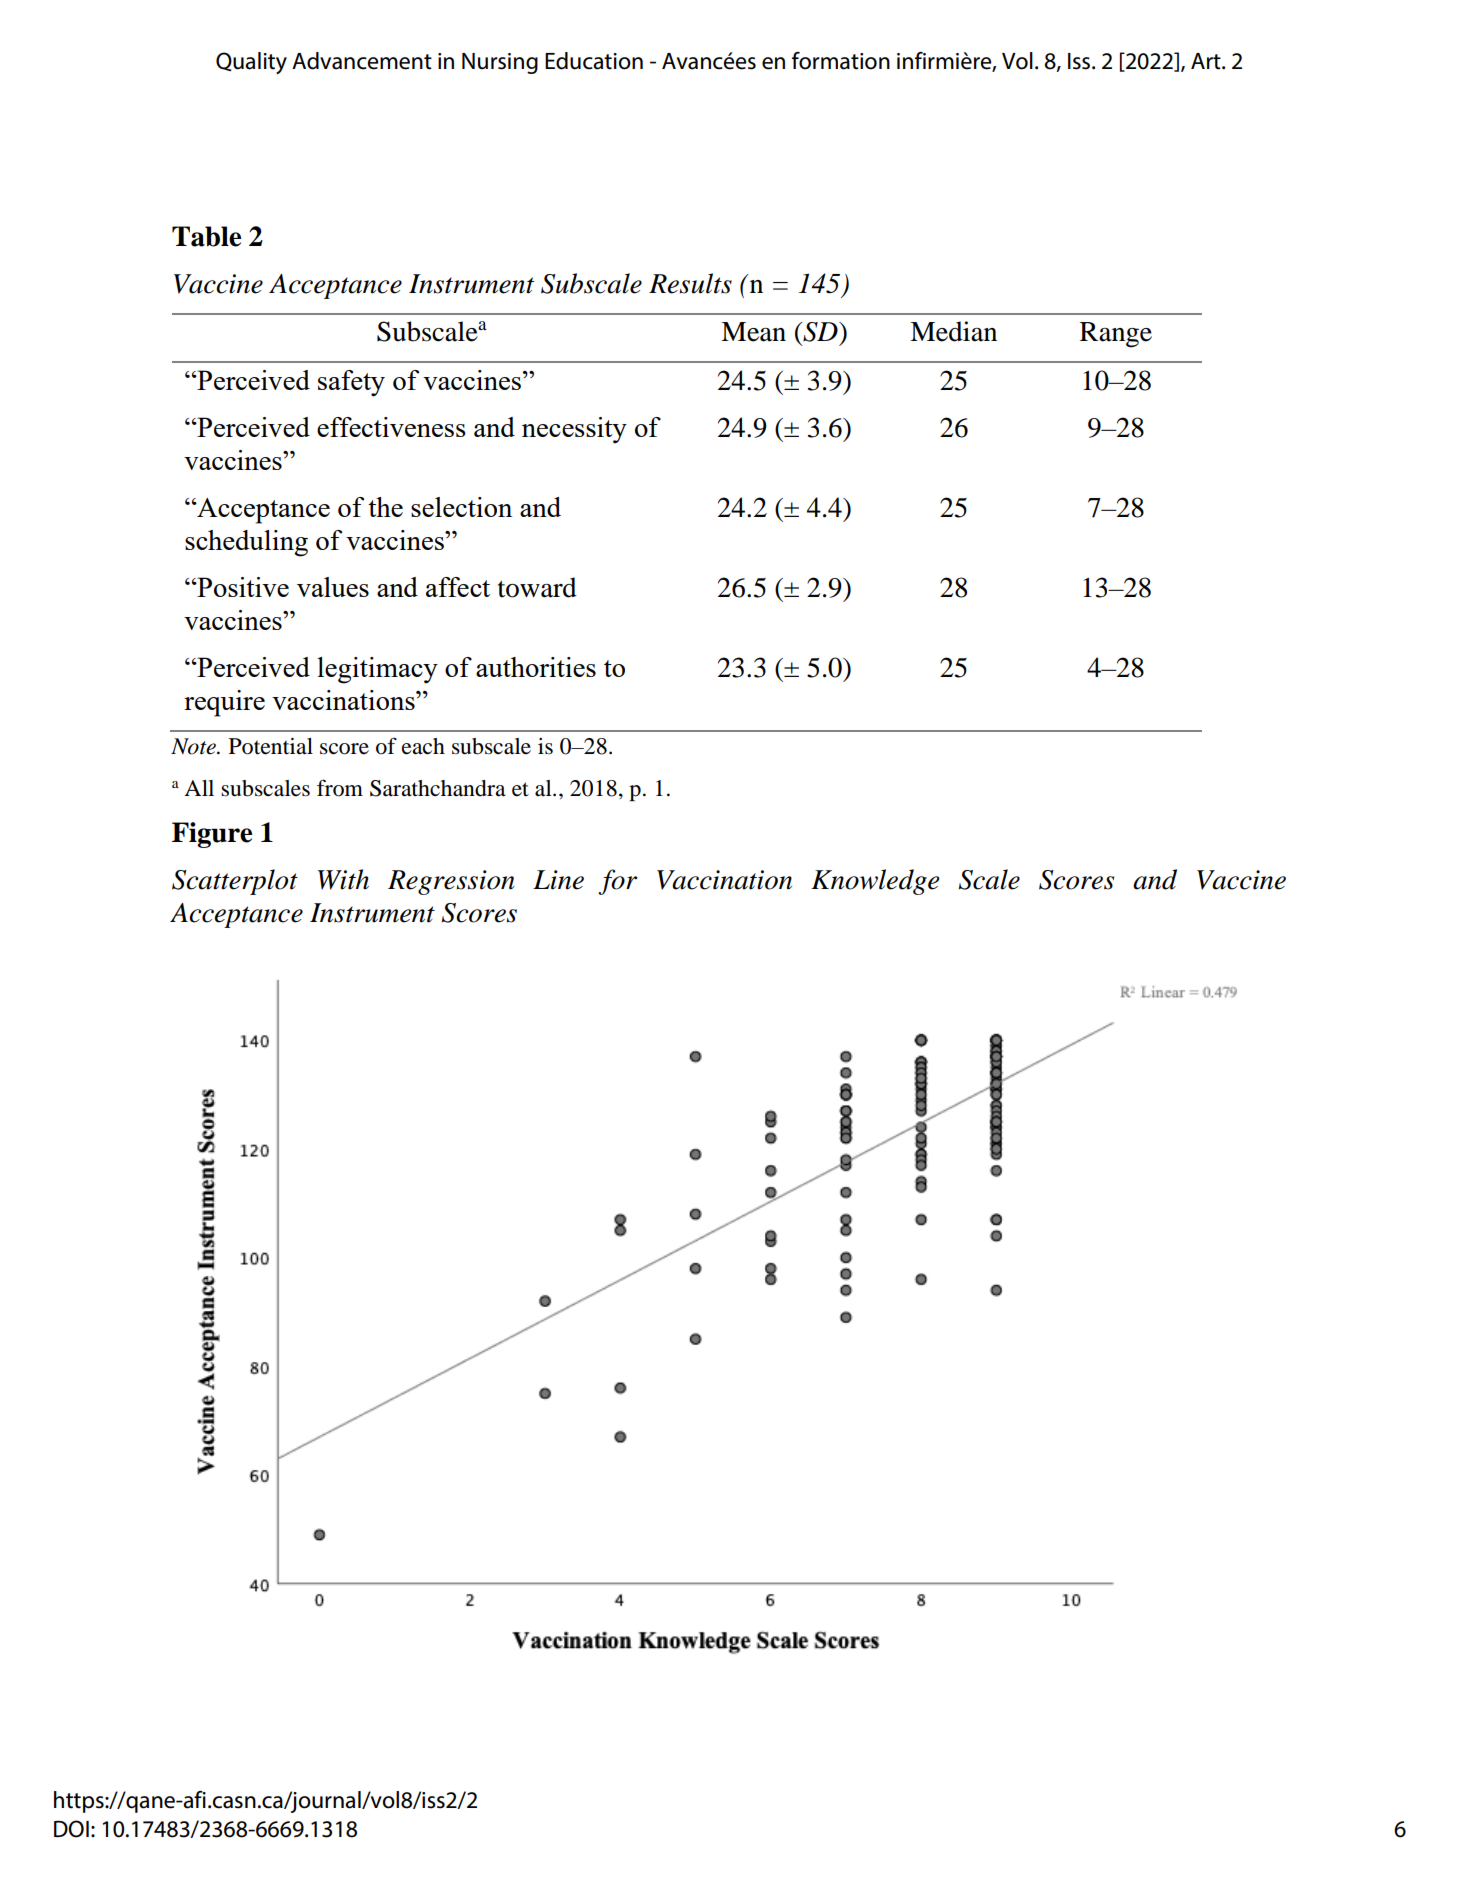  Describe the element at coordinates (594, 61) in the screenshot. I see `Education` at that location.
